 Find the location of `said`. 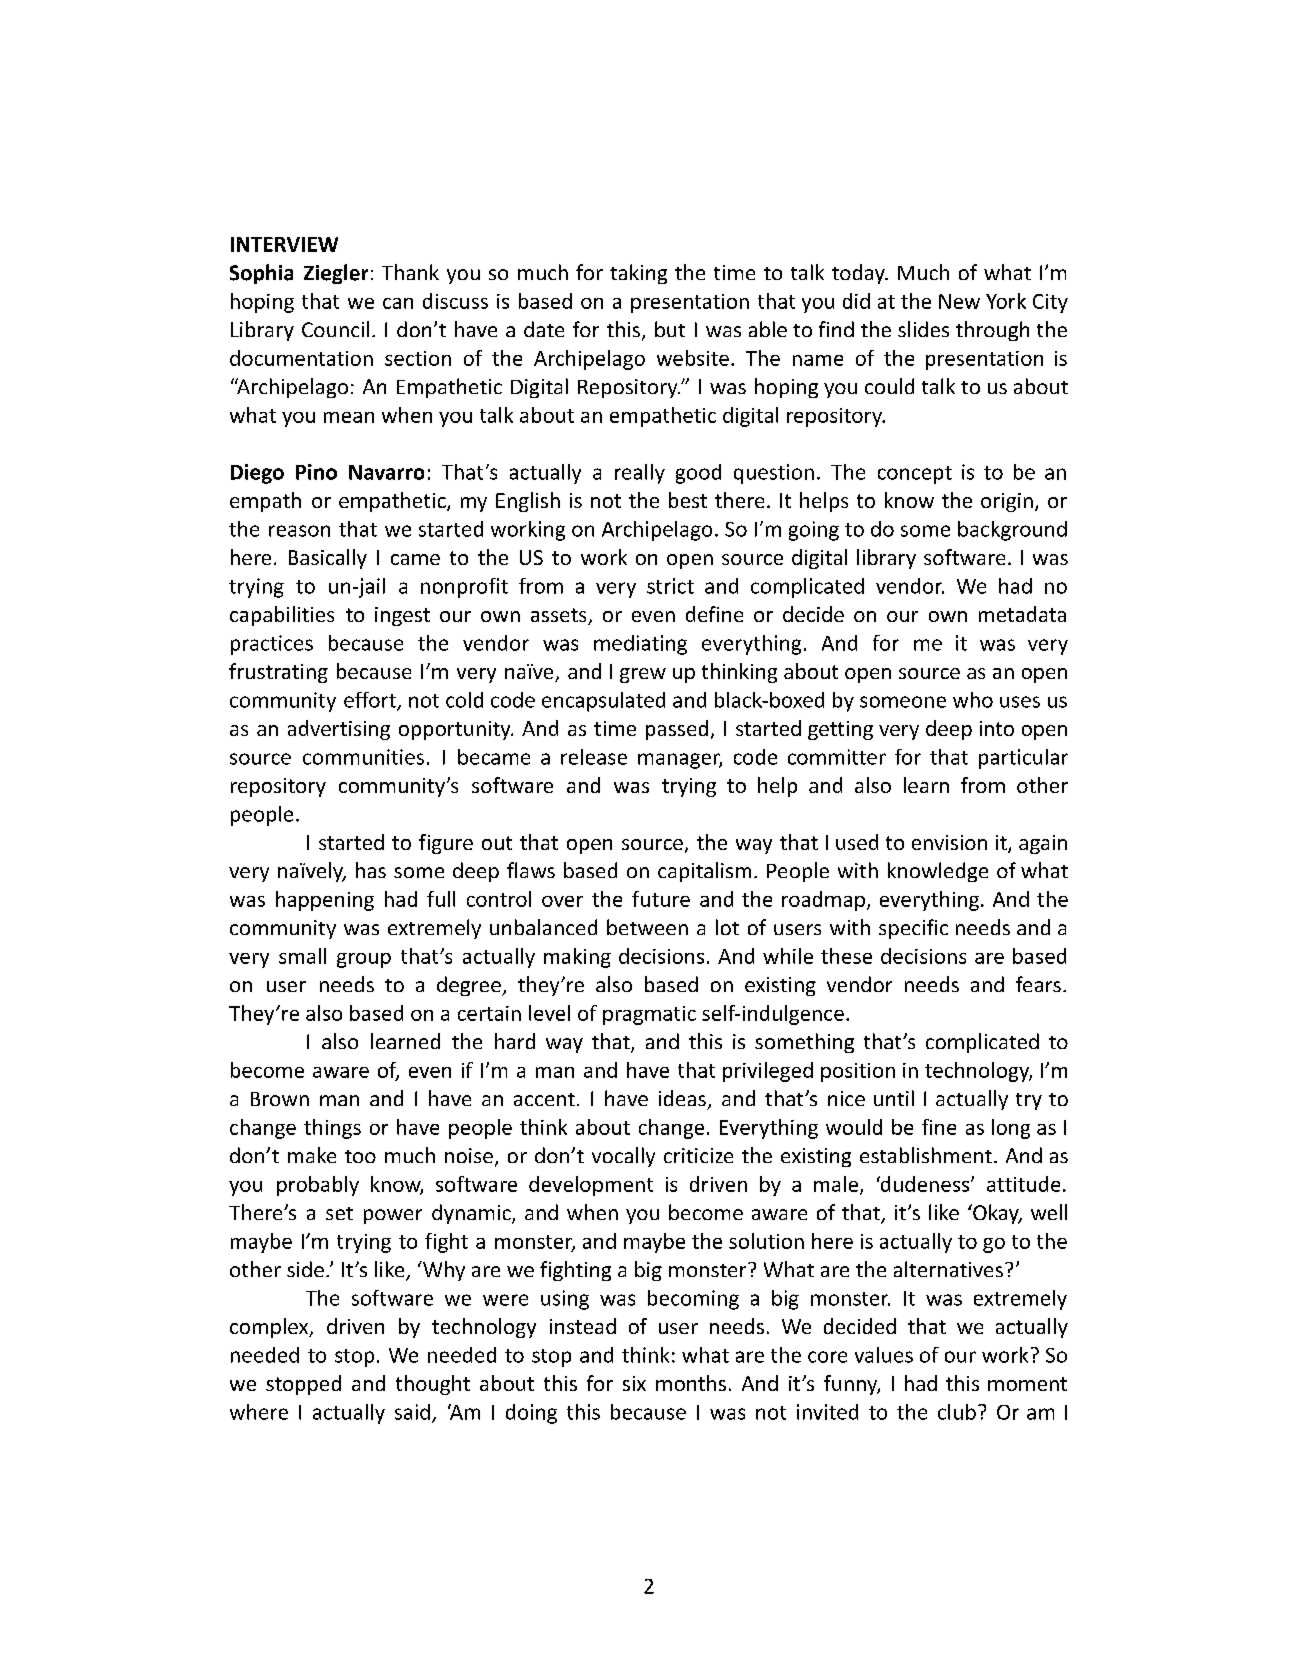

said is located at coordinates (412, 1412).
